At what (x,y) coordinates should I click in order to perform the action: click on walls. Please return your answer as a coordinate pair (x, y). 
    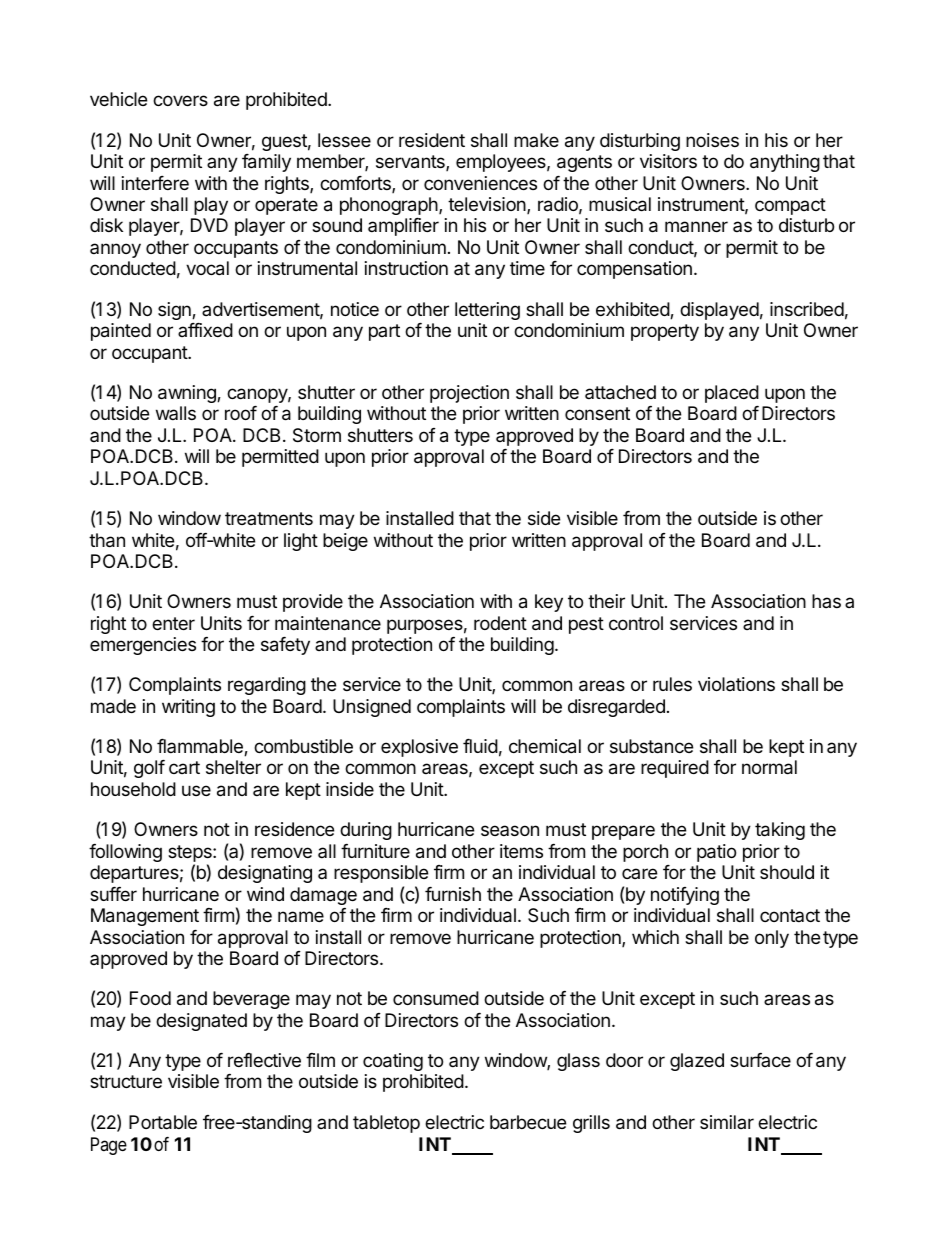
    Looking at the image, I should click on (176, 413).
